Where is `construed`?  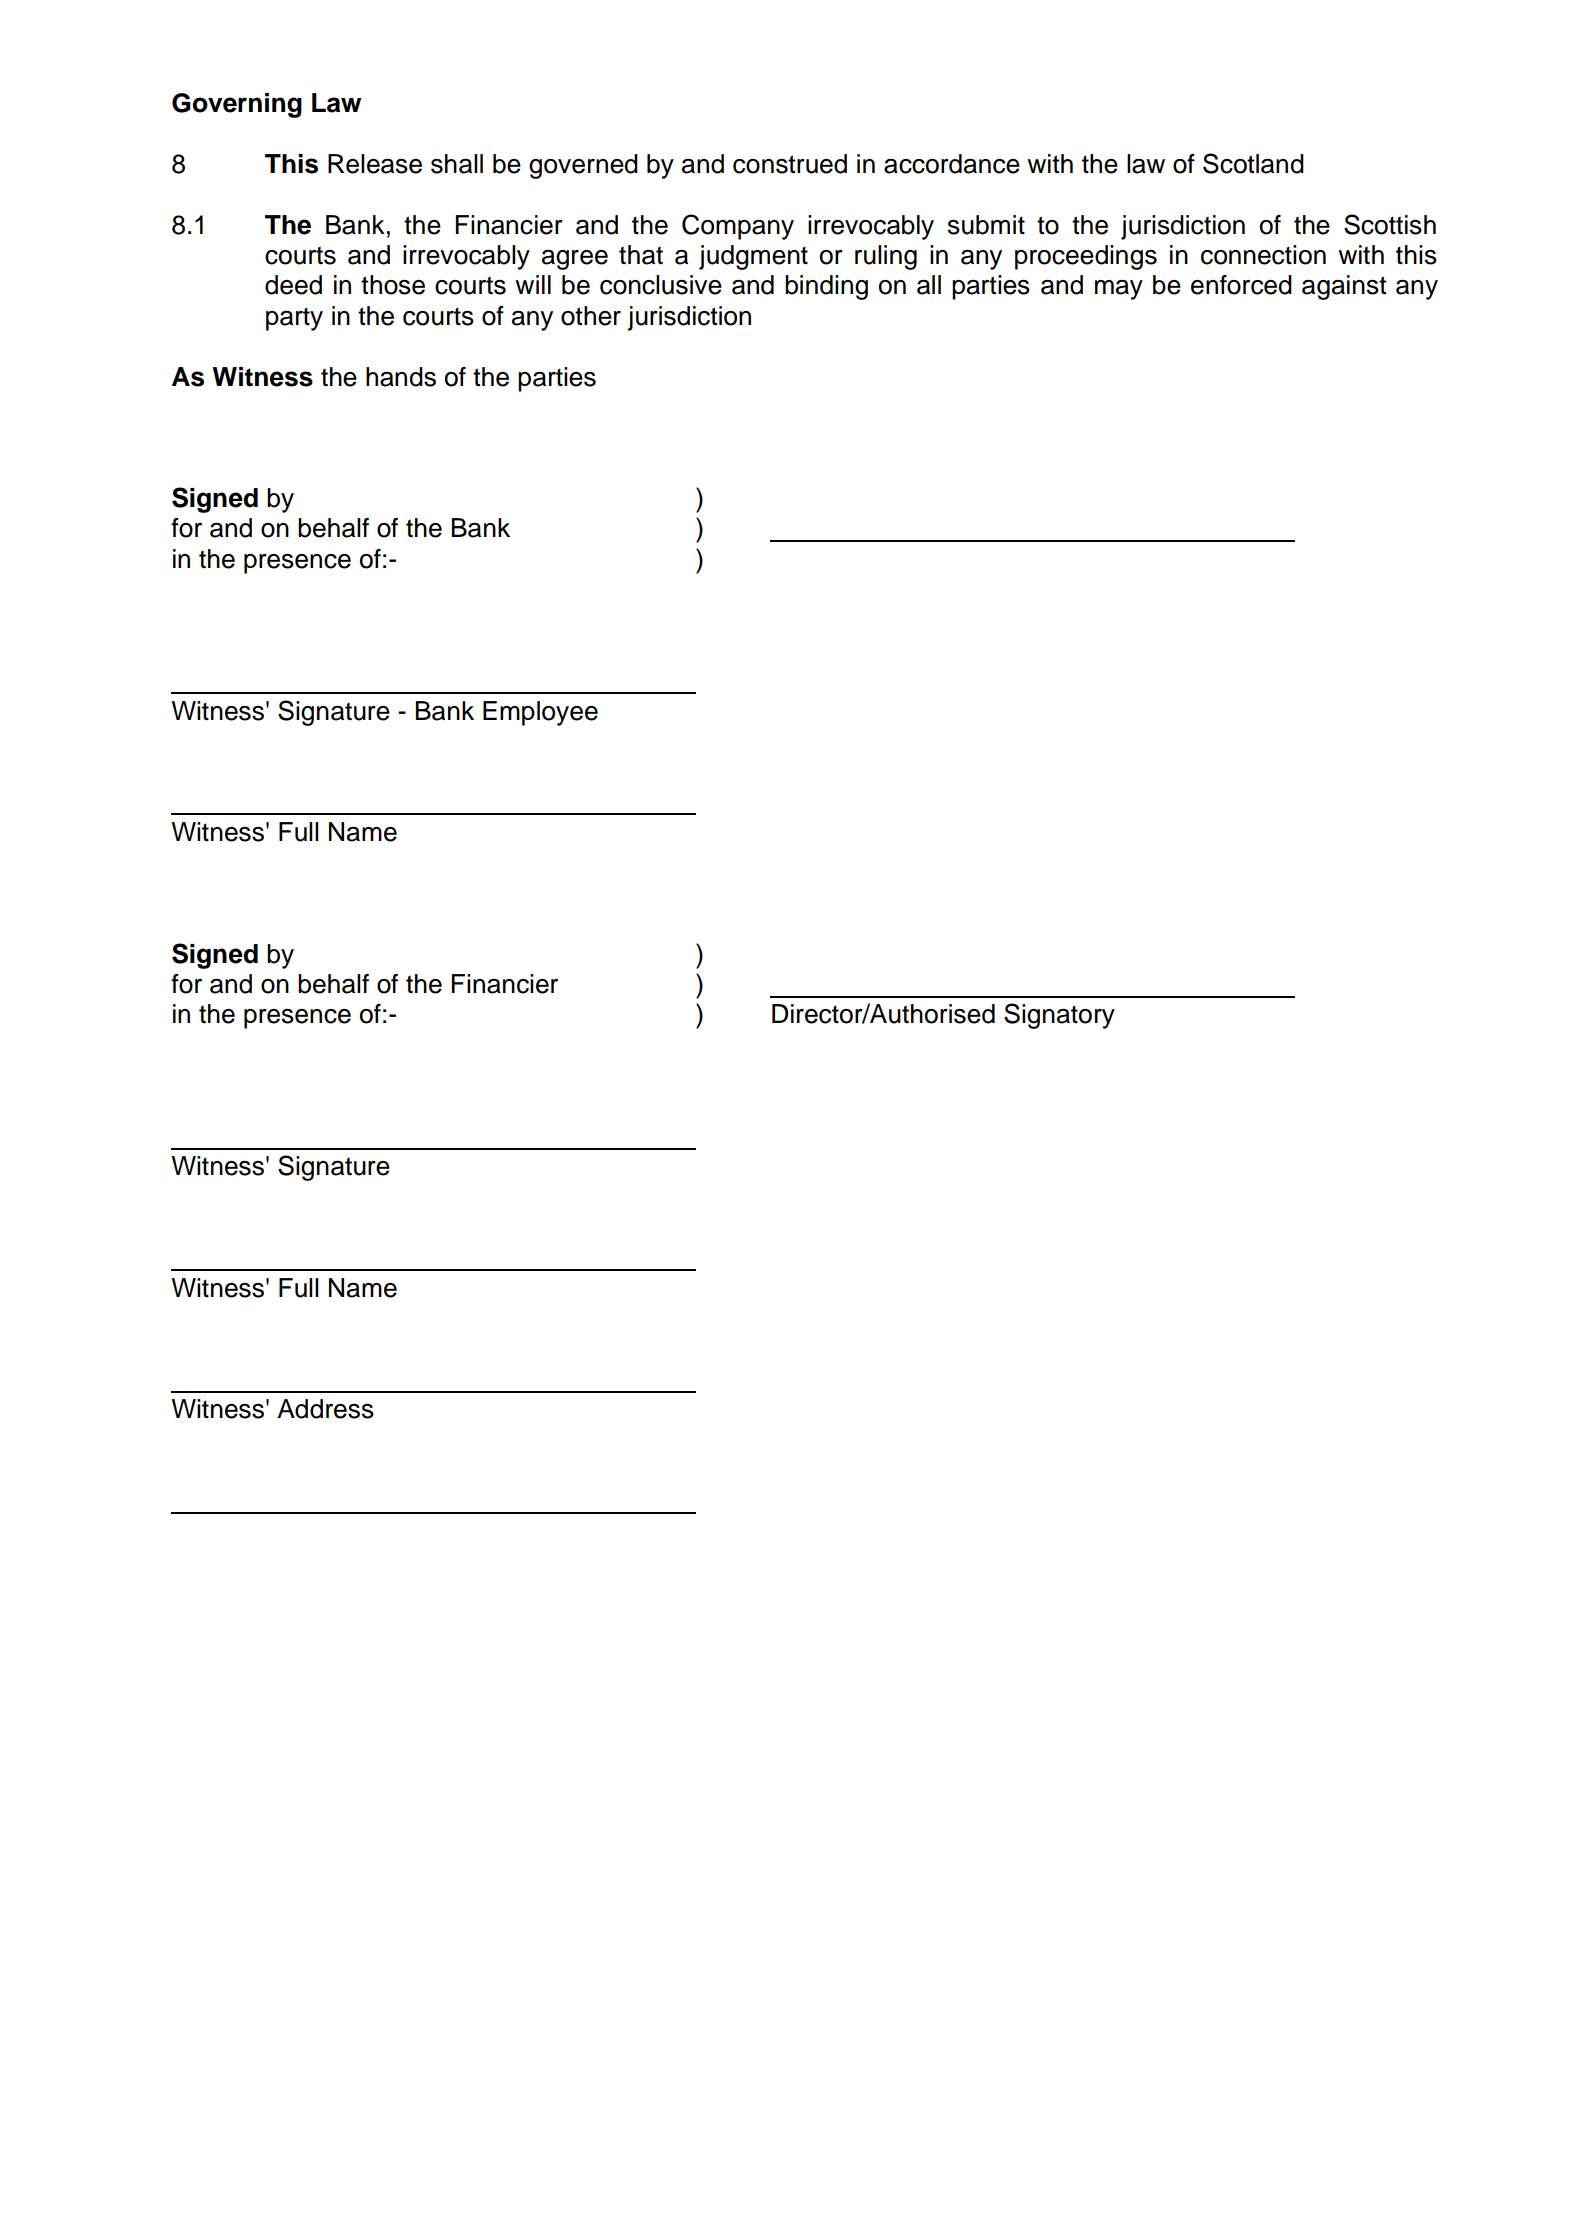
construed is located at coordinates (790, 164).
